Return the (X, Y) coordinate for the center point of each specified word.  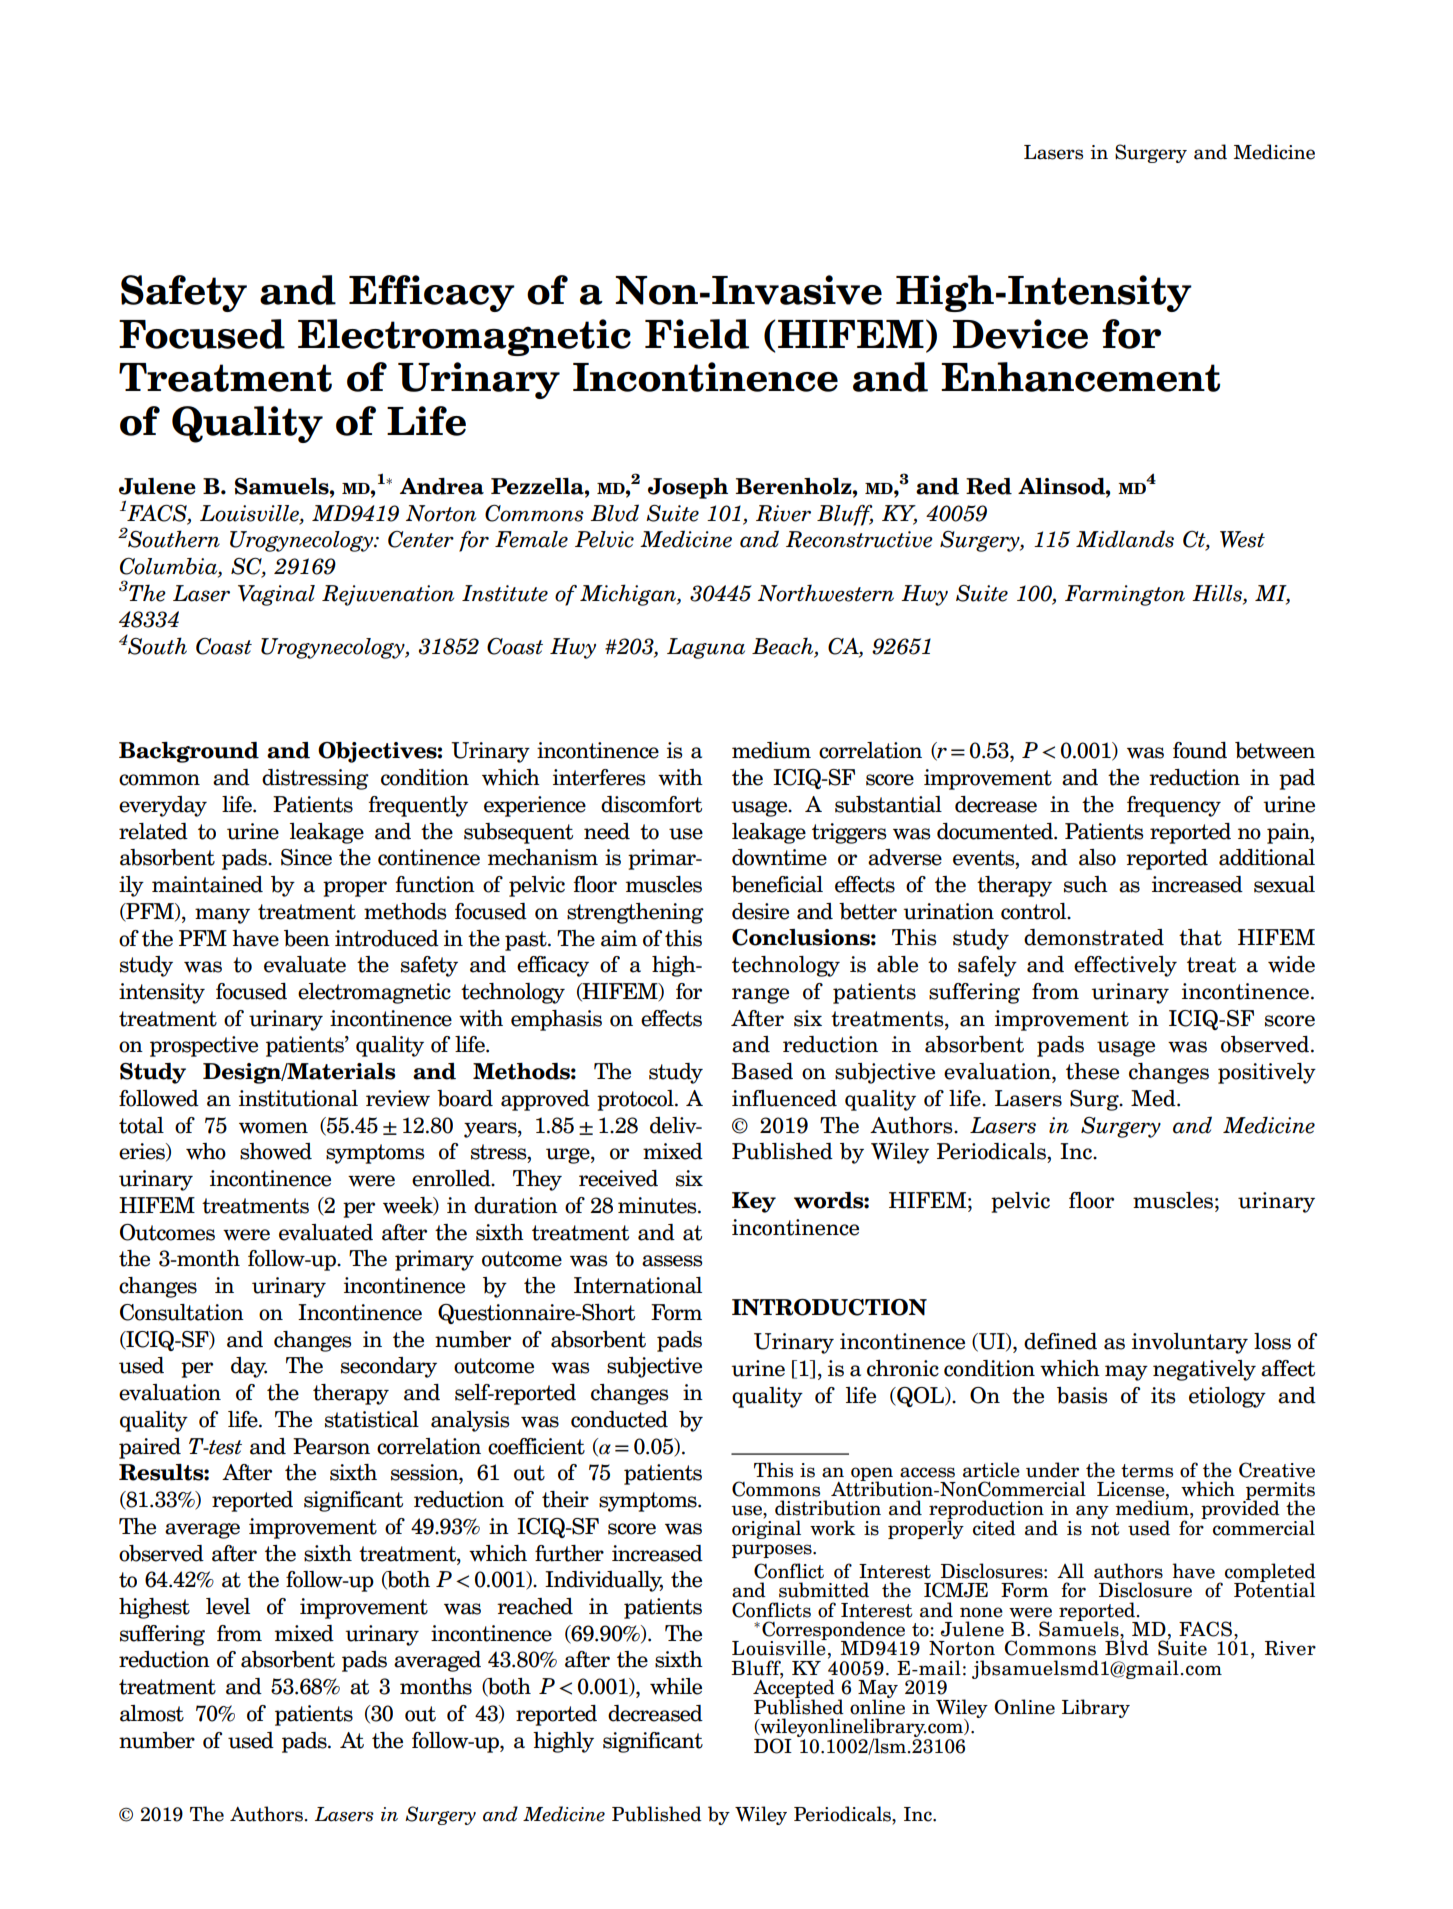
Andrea (442, 486)
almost (152, 1713)
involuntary (1190, 1343)
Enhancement (1080, 377)
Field (697, 334)
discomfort (651, 804)
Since (306, 857)
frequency (1174, 806)
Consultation (182, 1312)
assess (672, 1261)
